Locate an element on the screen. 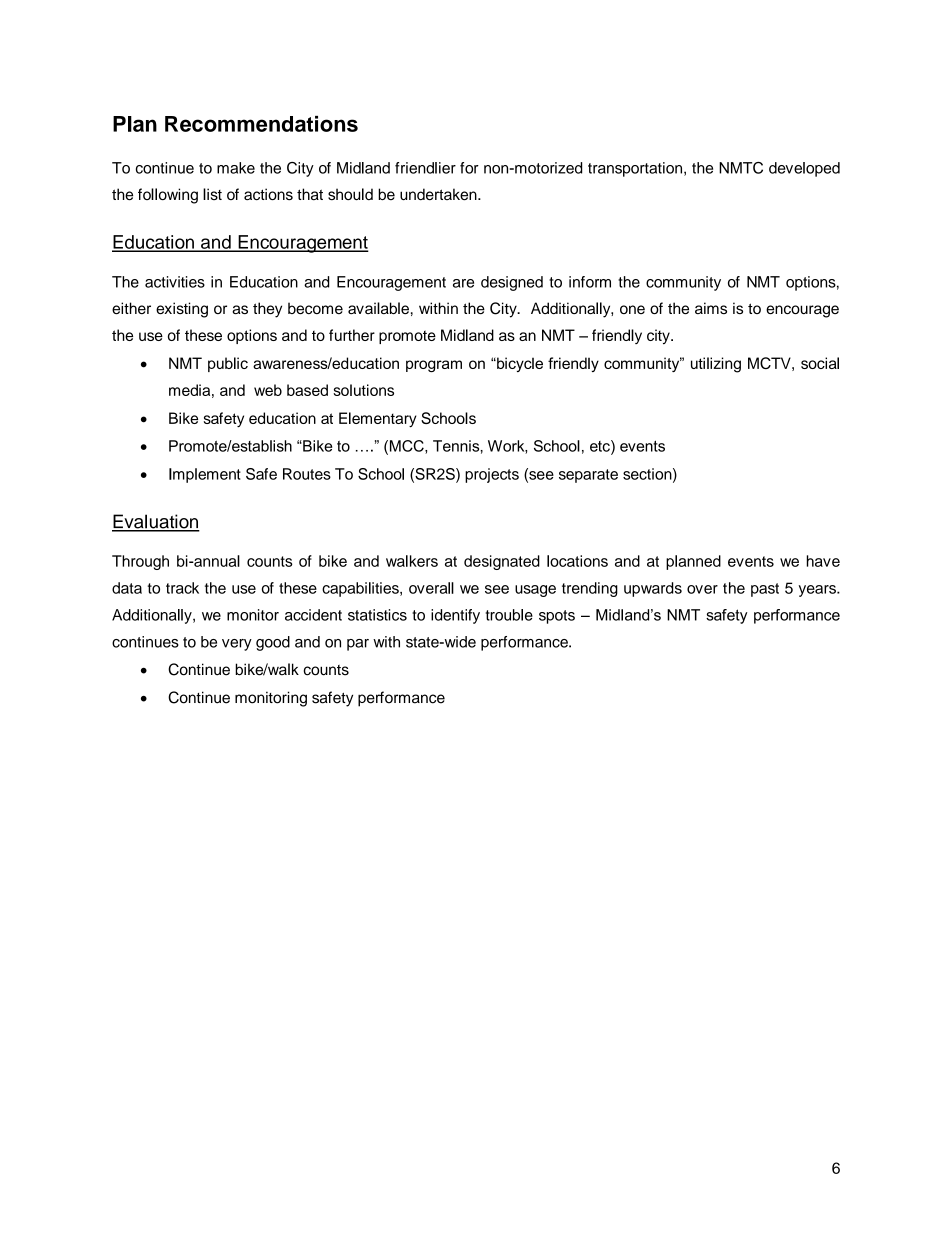  friendlier is located at coordinates (425, 168).
